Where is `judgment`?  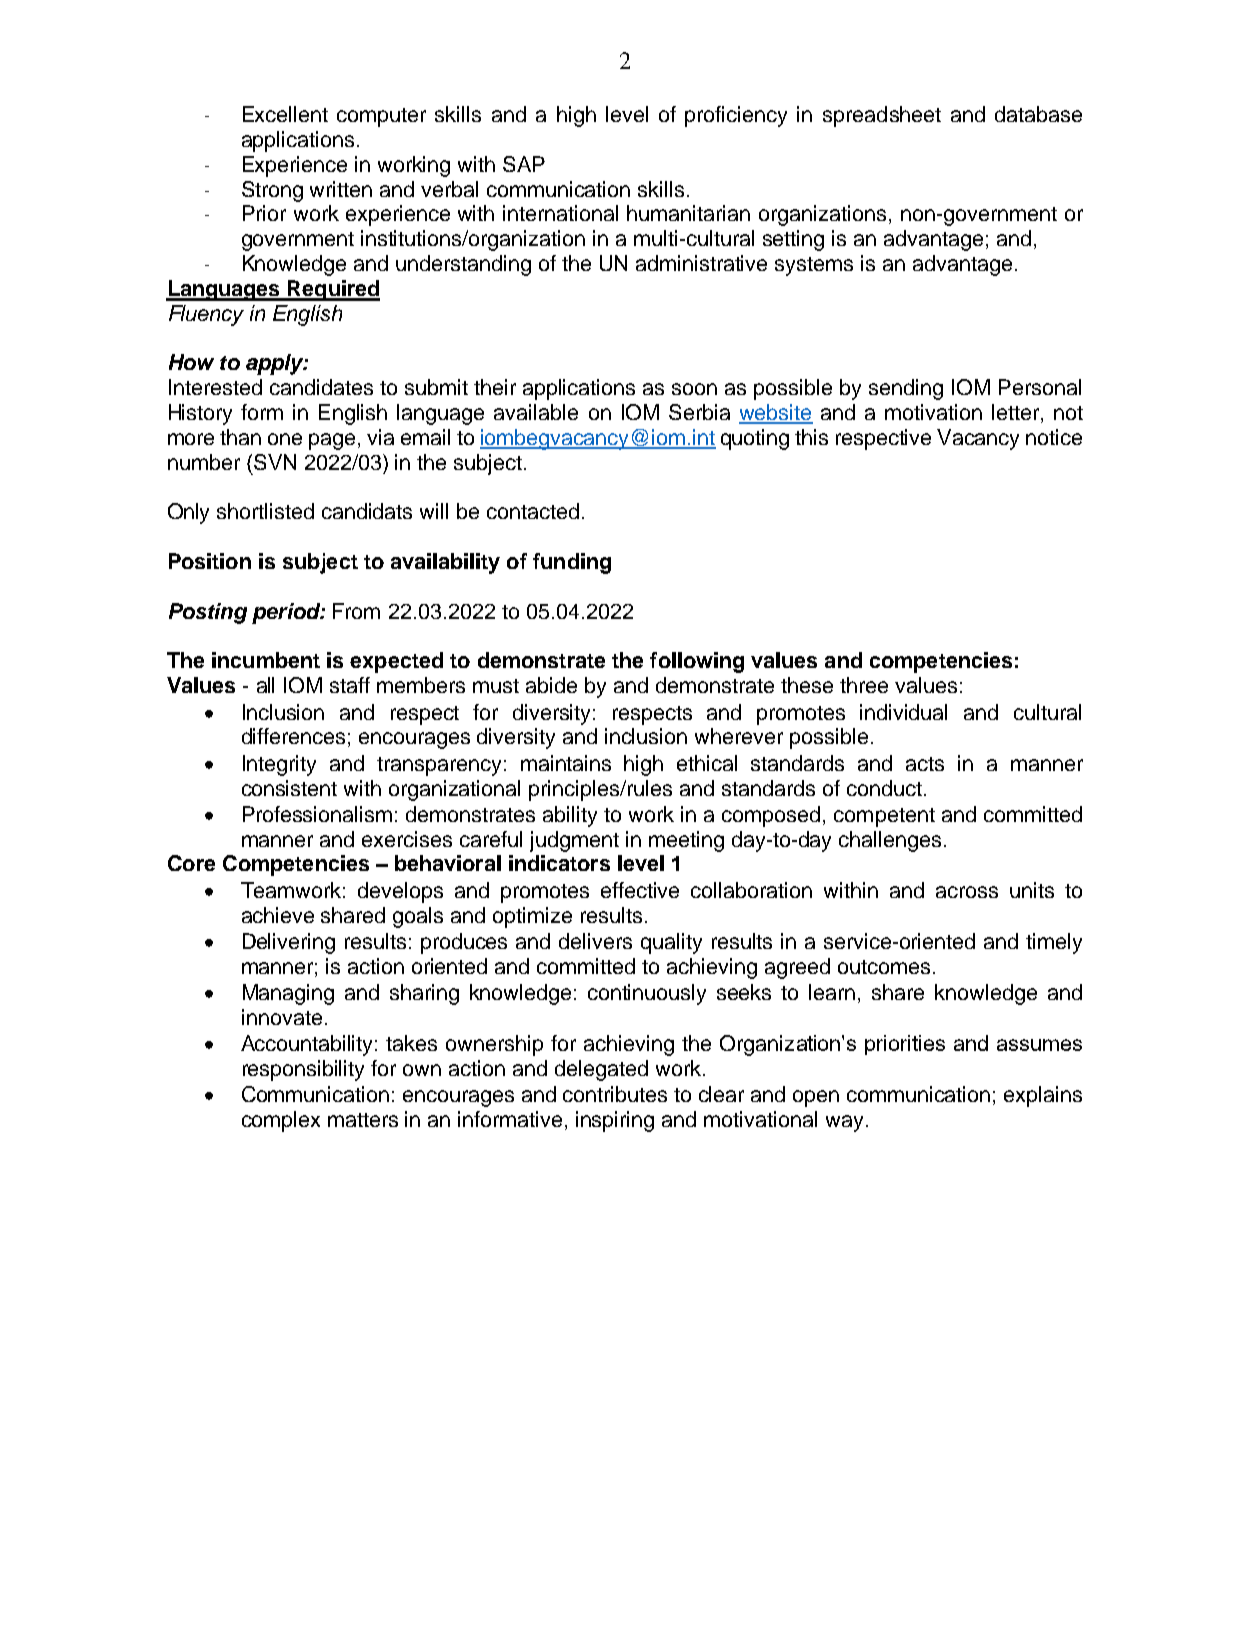 judgment is located at coordinates (574, 841).
